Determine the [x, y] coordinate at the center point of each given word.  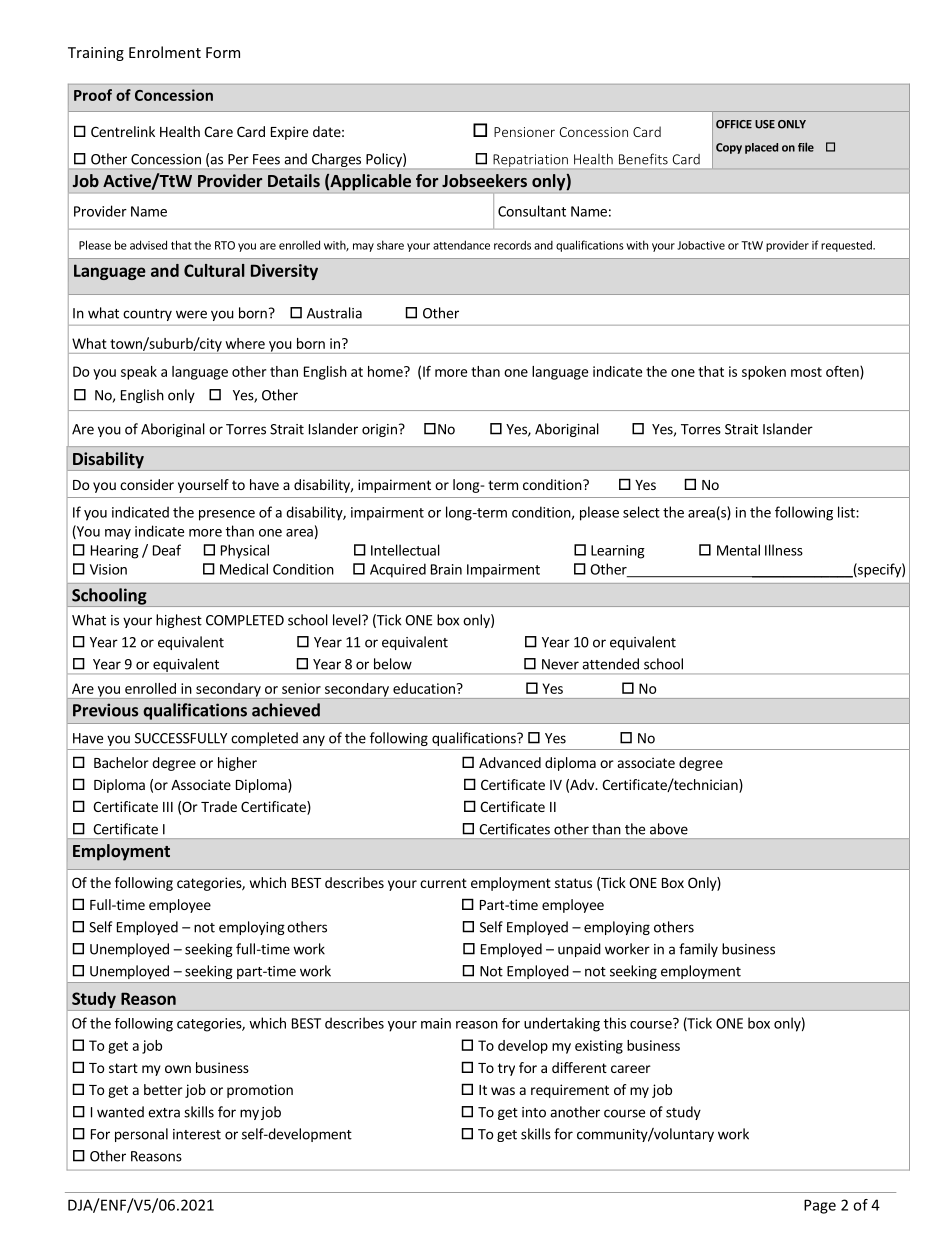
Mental [738, 550]
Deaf [167, 550]
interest [197, 1134]
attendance [461, 245]
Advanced [510, 762]
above [669, 829]
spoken [764, 373]
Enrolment [165, 52]
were [191, 314]
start [123, 1068]
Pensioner [524, 132]
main [436, 1023]
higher [237, 764]
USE [765, 124]
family [698, 950]
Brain [446, 569]
